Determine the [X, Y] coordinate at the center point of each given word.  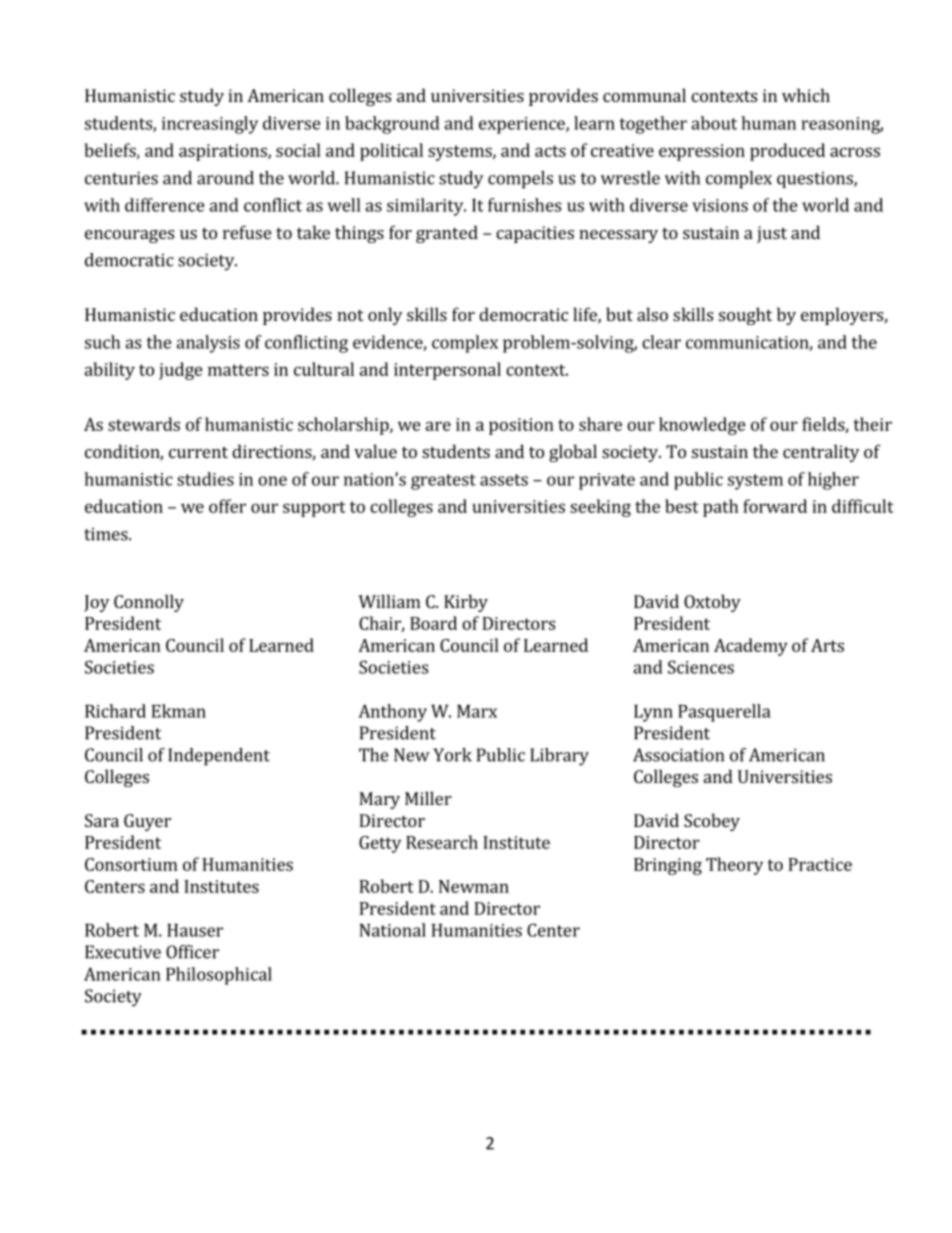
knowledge [702, 426]
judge [181, 371]
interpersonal [447, 371]
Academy [751, 647]
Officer [192, 952]
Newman [474, 886]
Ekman [179, 711]
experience [523, 125]
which [806, 95]
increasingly [210, 125]
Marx [477, 711]
